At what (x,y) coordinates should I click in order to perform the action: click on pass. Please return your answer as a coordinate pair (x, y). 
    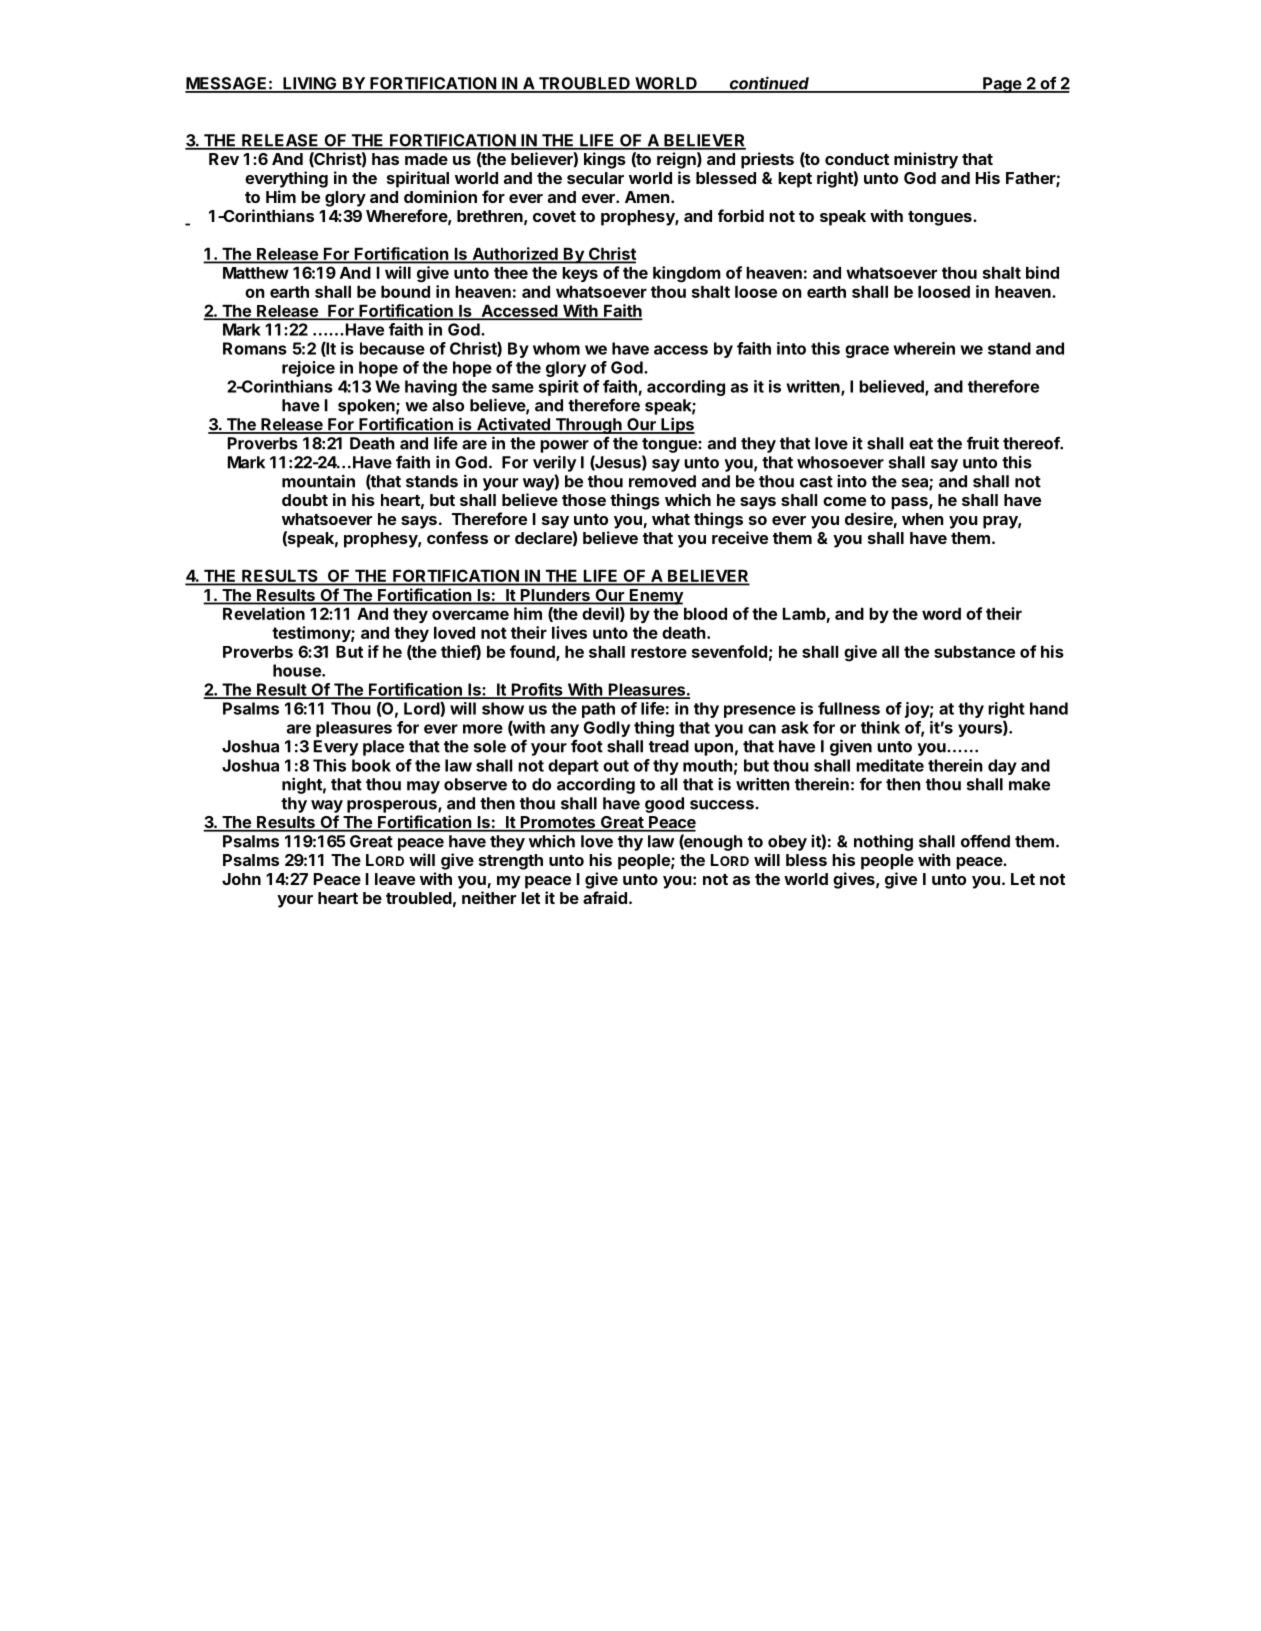
    Looking at the image, I should click on (910, 503).
